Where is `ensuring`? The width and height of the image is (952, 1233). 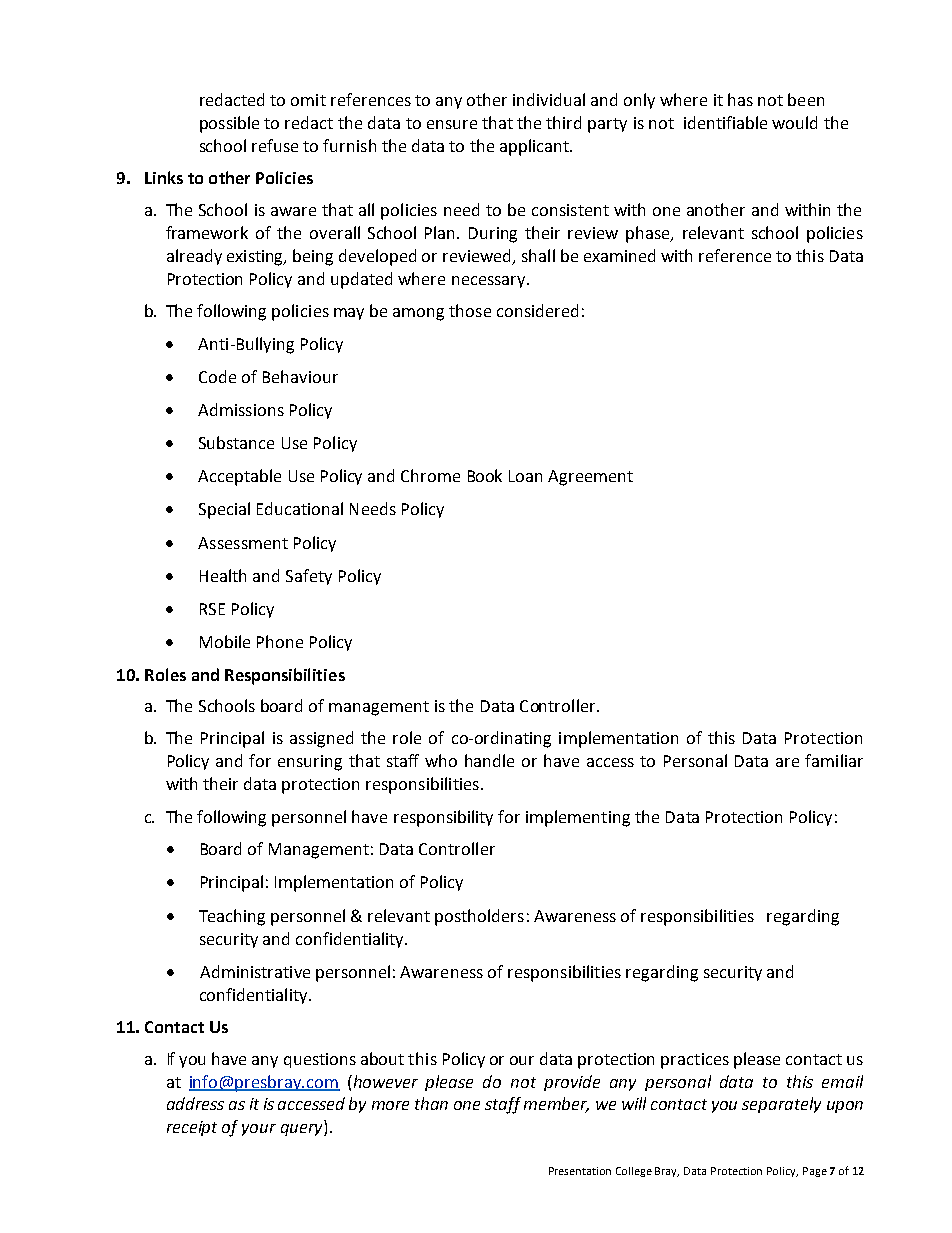 ensuring is located at coordinates (310, 763).
